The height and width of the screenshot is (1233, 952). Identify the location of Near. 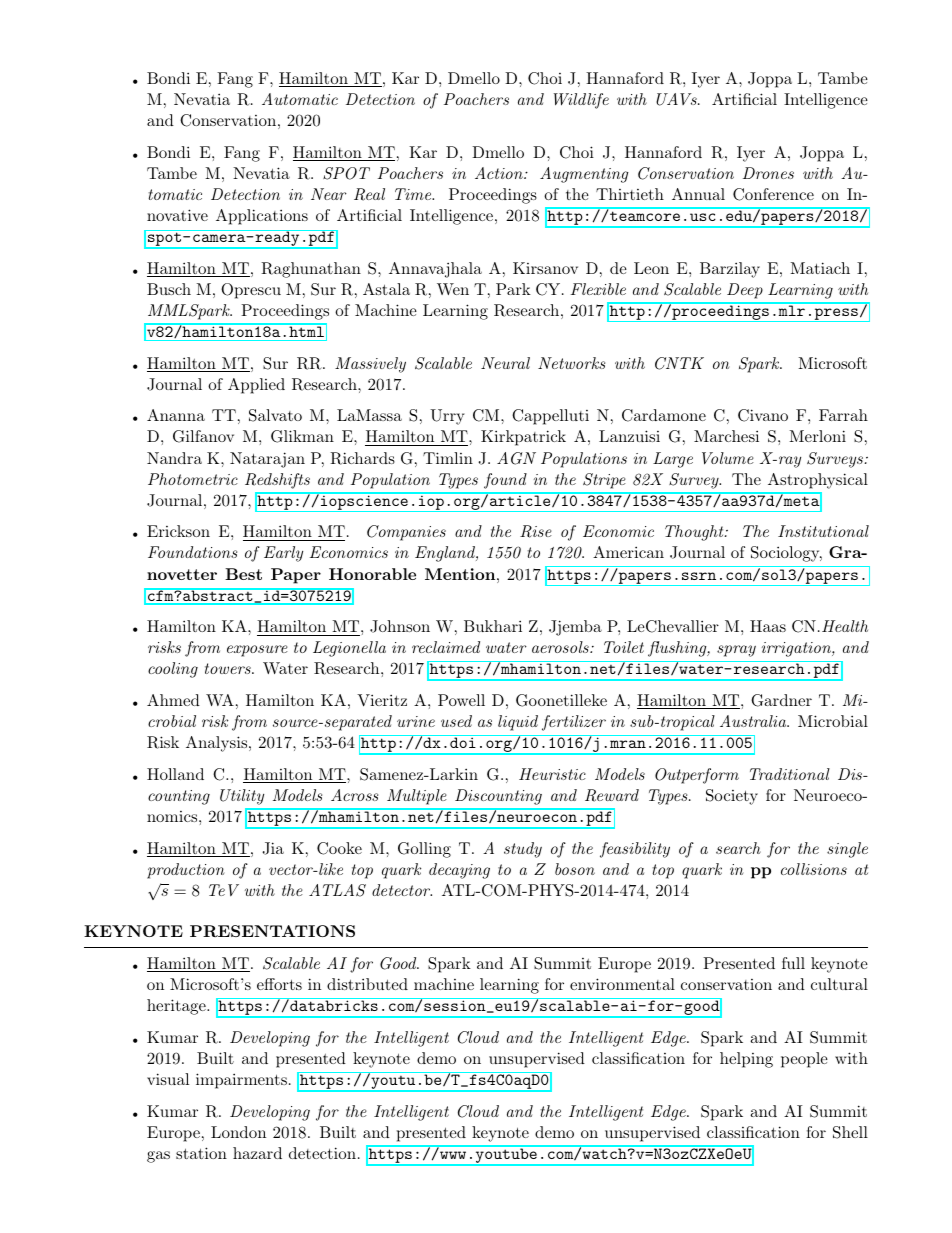
(329, 194).
